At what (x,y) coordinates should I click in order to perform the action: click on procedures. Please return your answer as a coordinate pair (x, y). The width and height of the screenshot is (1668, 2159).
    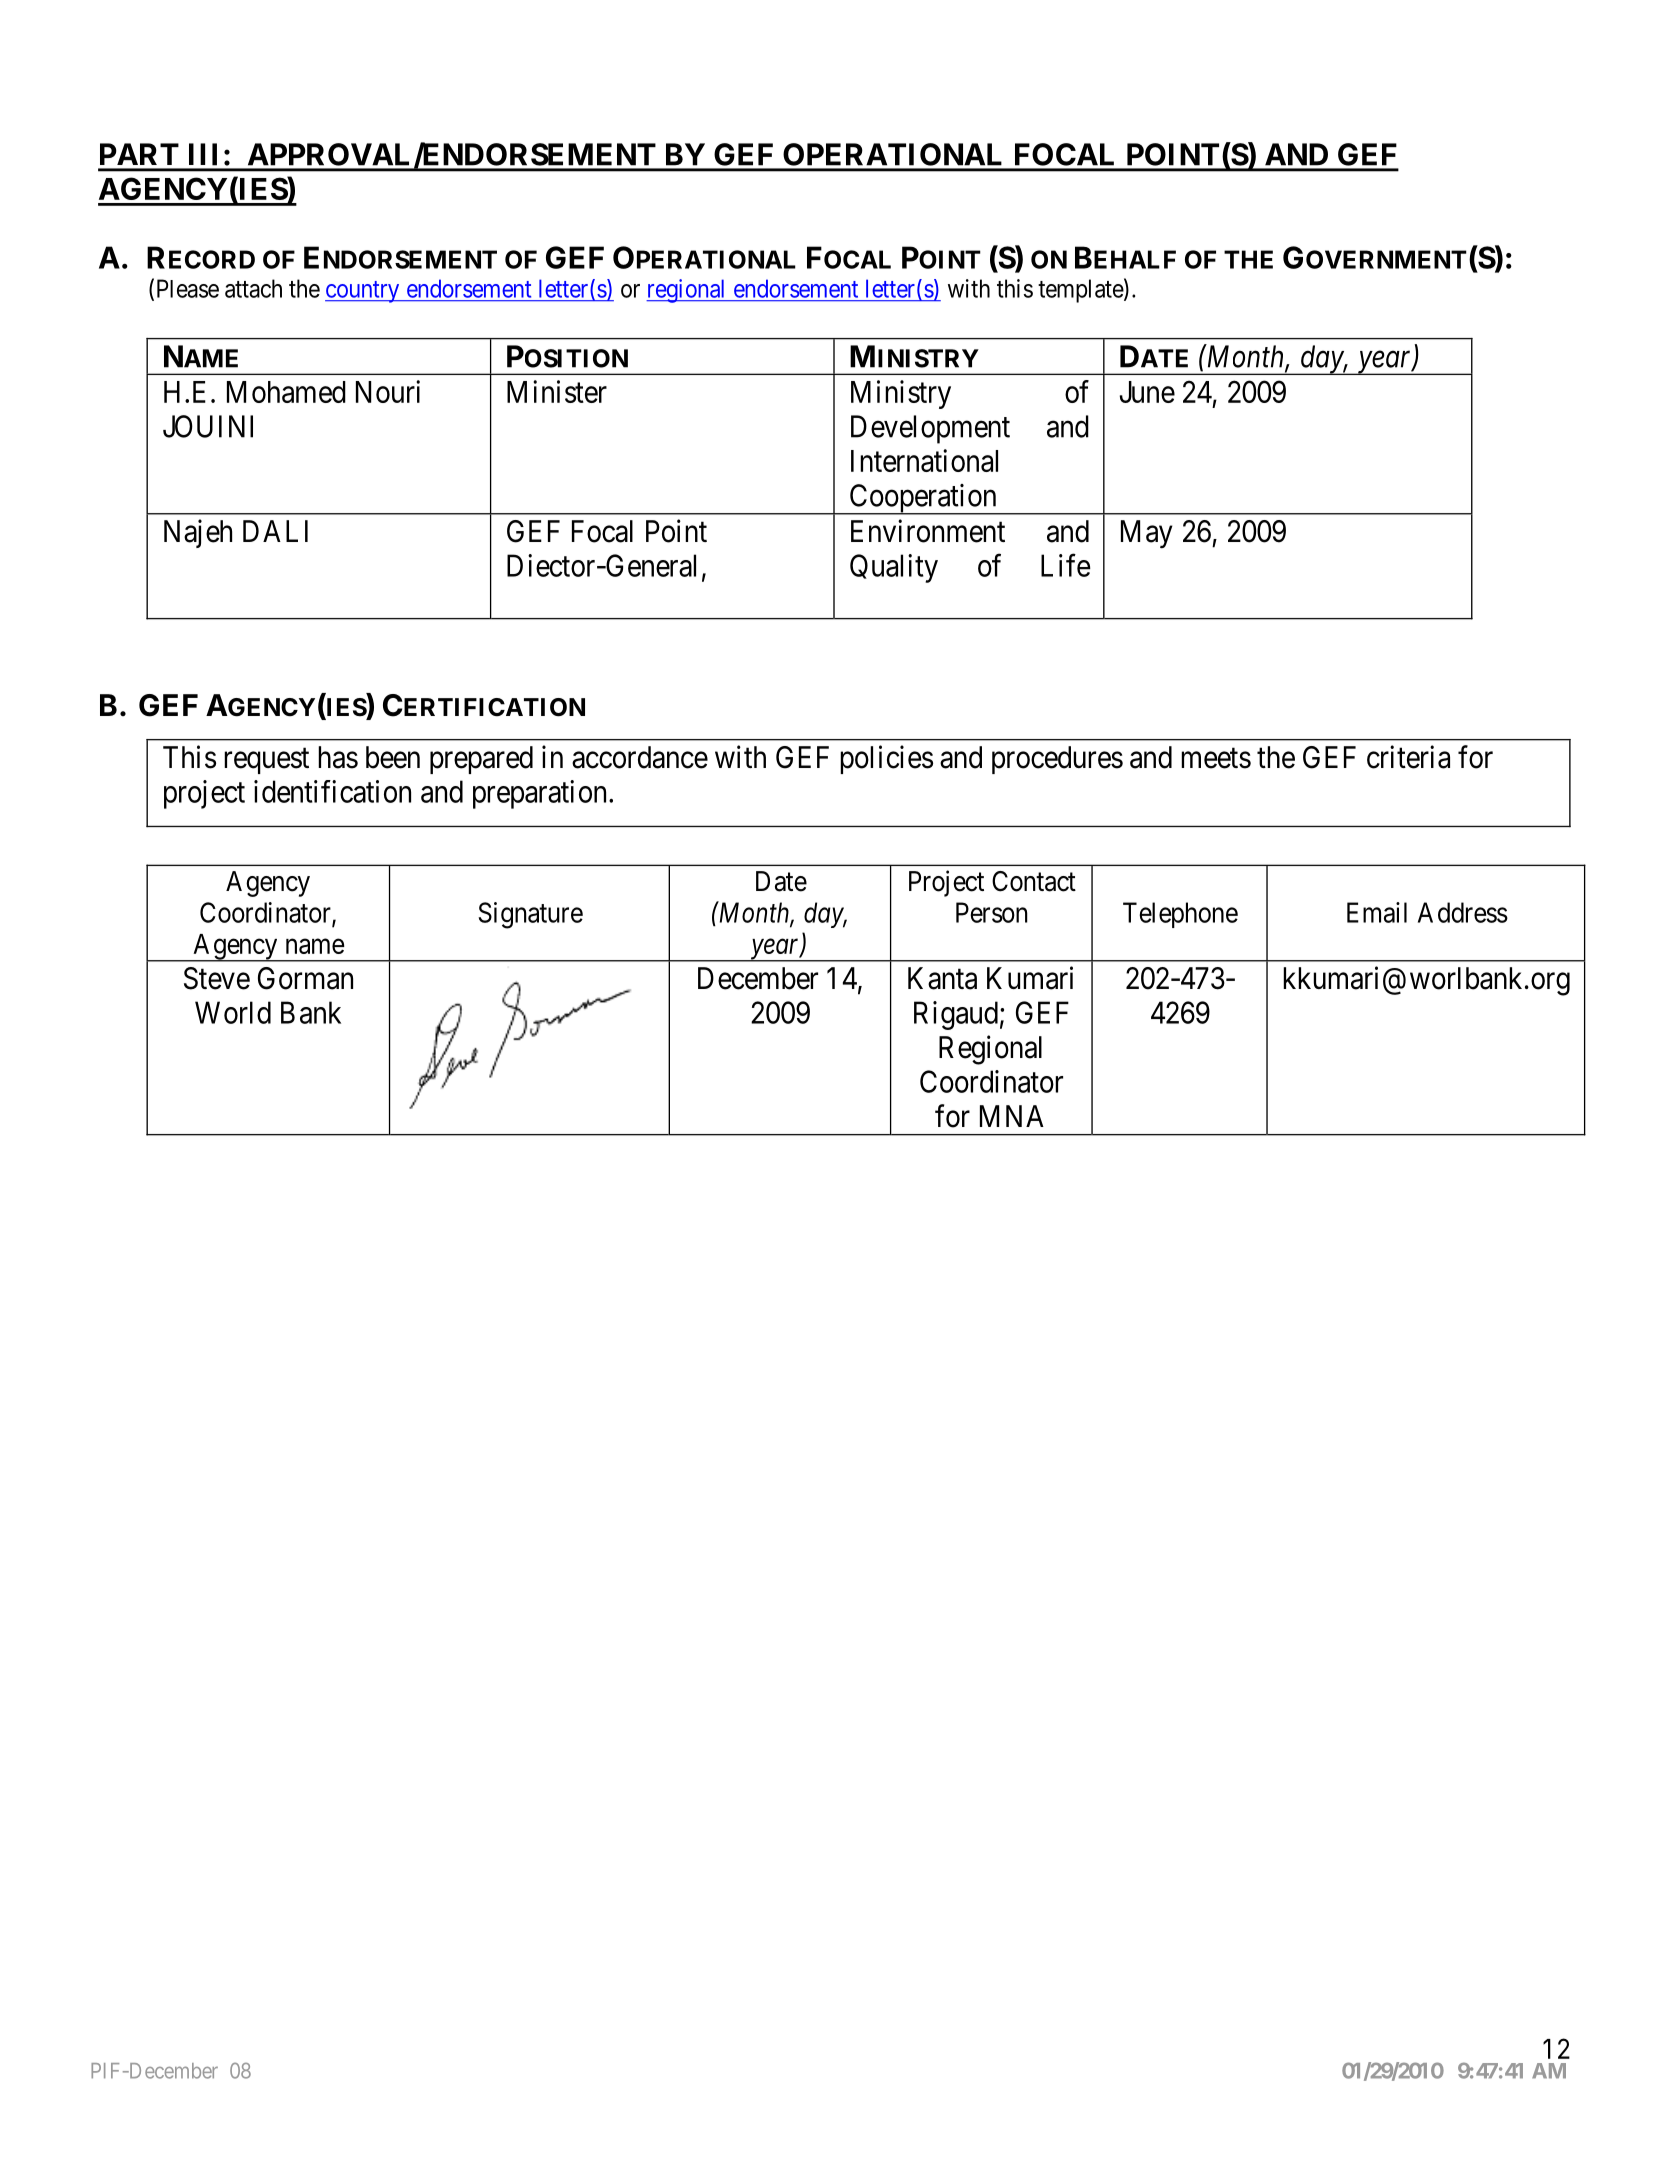
    Looking at the image, I should click on (1057, 760).
